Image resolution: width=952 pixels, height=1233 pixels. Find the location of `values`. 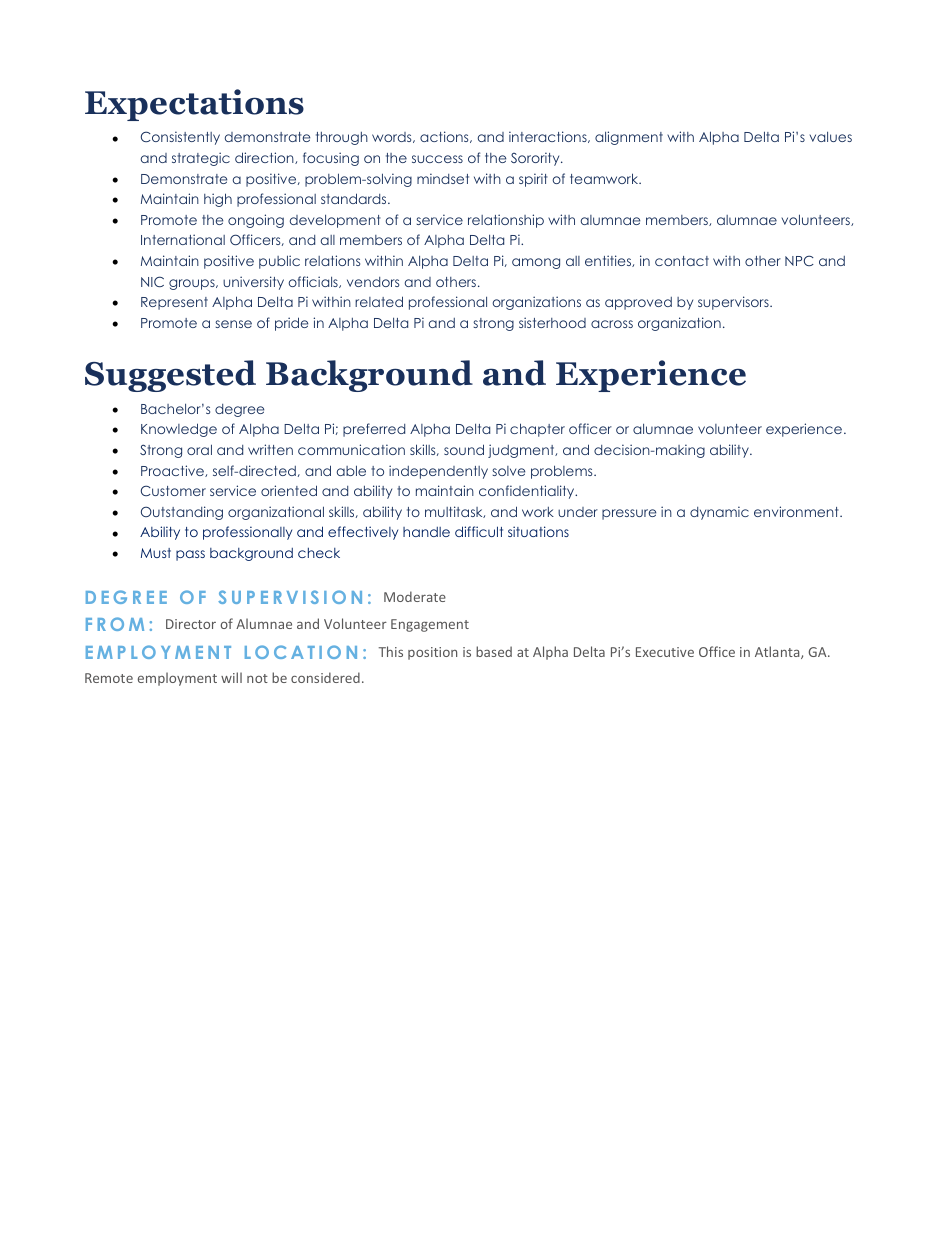

values is located at coordinates (831, 136).
